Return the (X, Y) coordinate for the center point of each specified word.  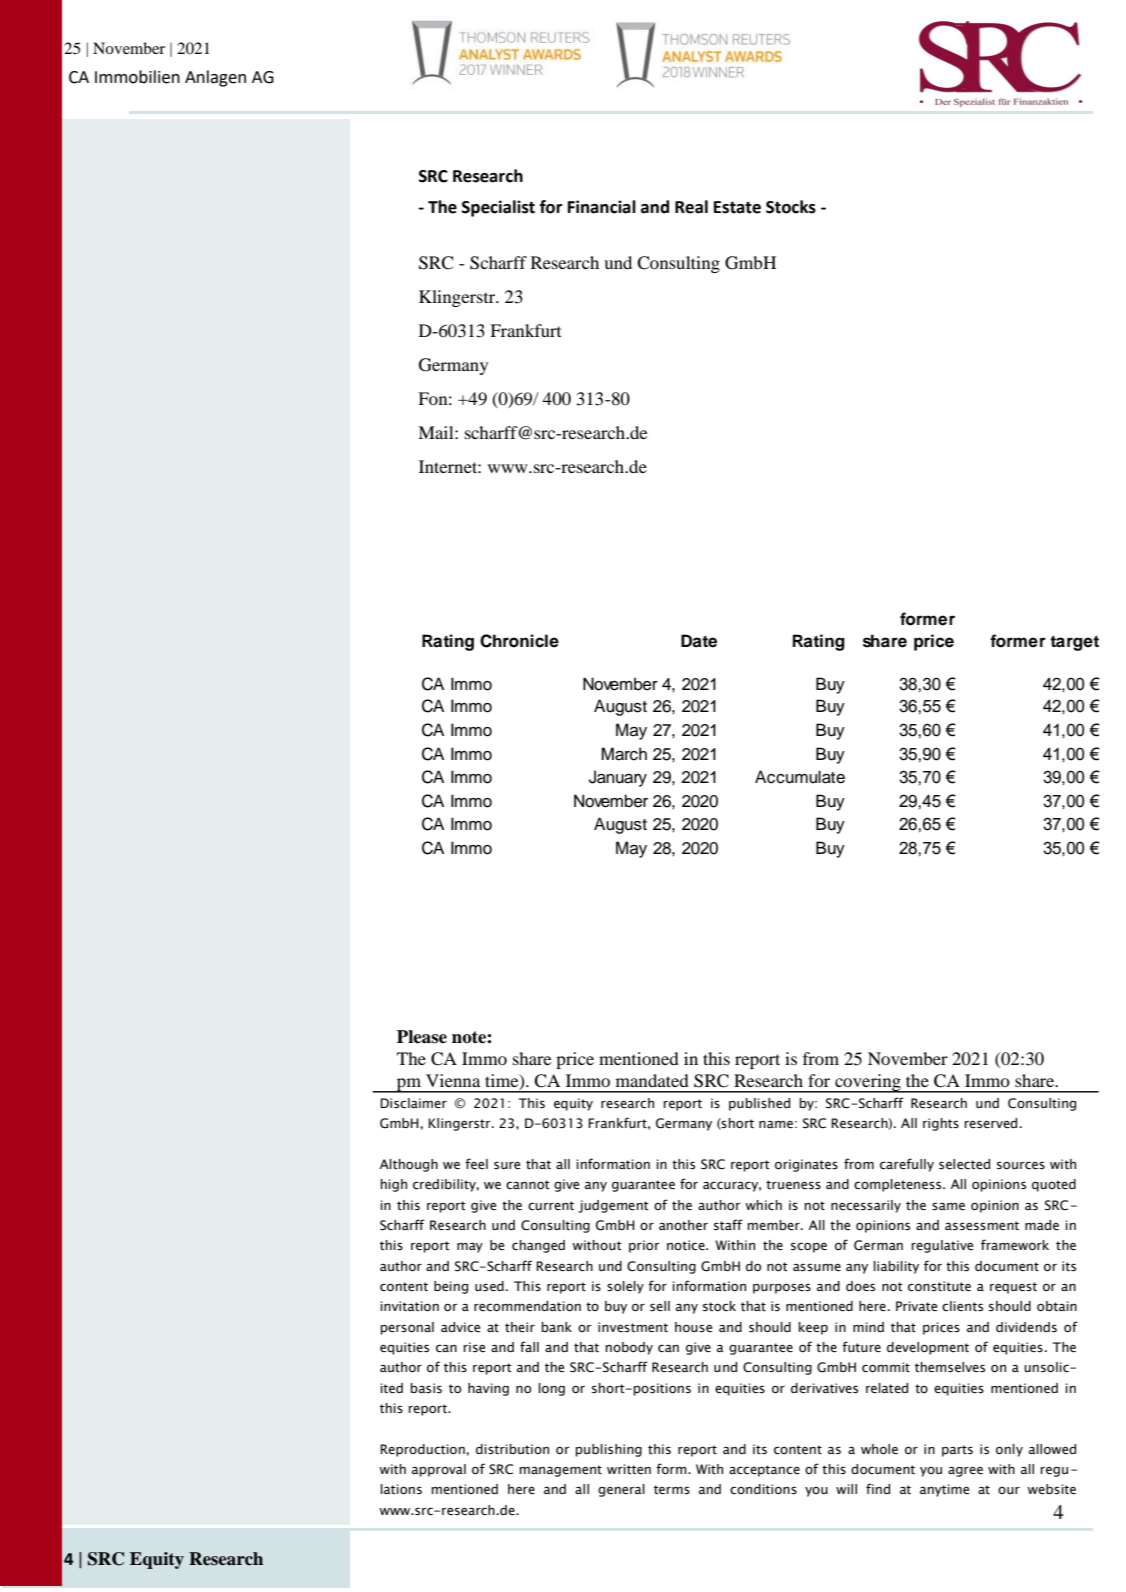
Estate (737, 207)
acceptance (764, 1471)
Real (691, 207)
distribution (512, 1449)
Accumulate (800, 777)
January (618, 778)
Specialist (498, 208)
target (1074, 643)
